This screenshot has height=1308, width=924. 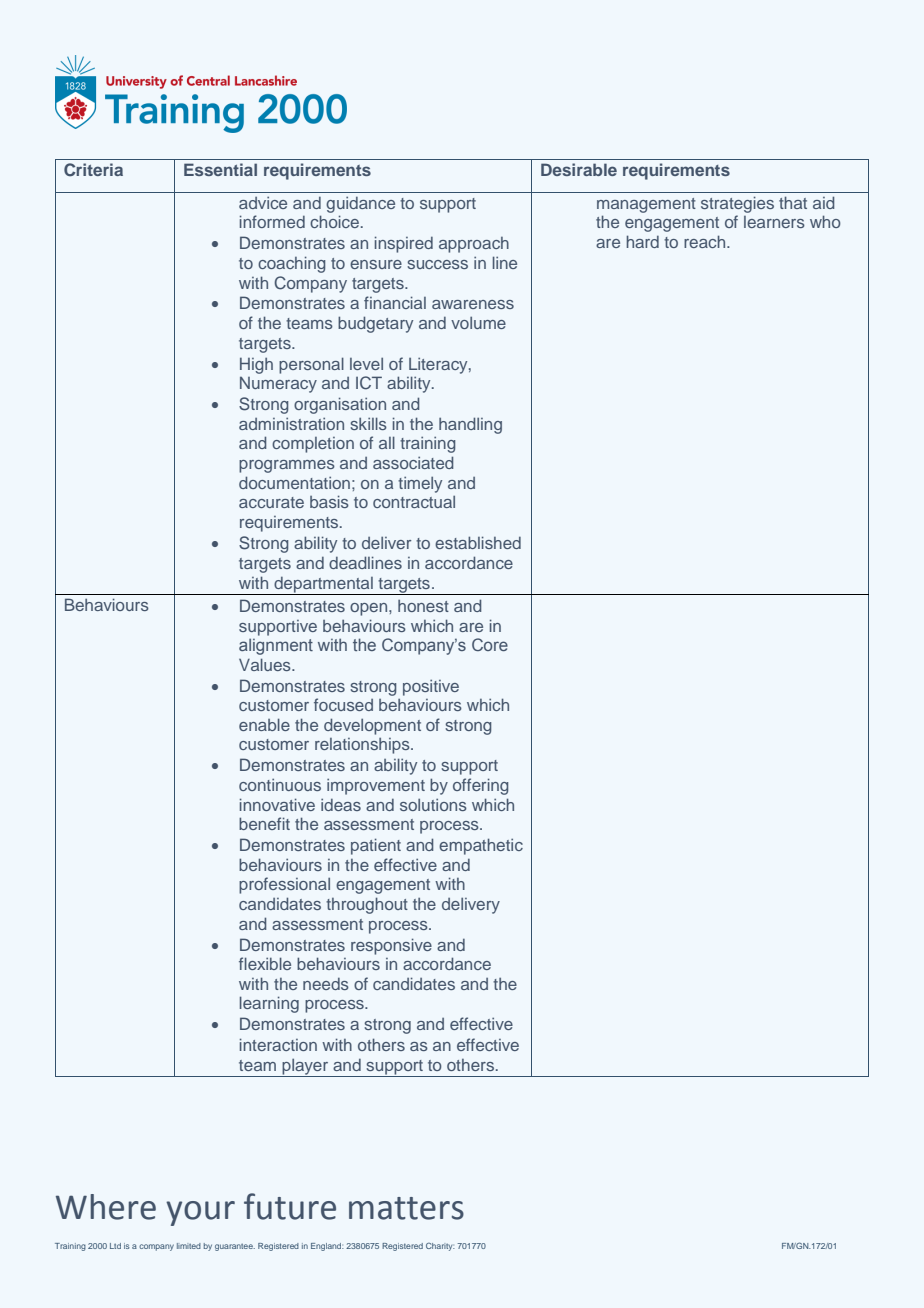 I want to click on Charity, so click(x=440, y=1247).
